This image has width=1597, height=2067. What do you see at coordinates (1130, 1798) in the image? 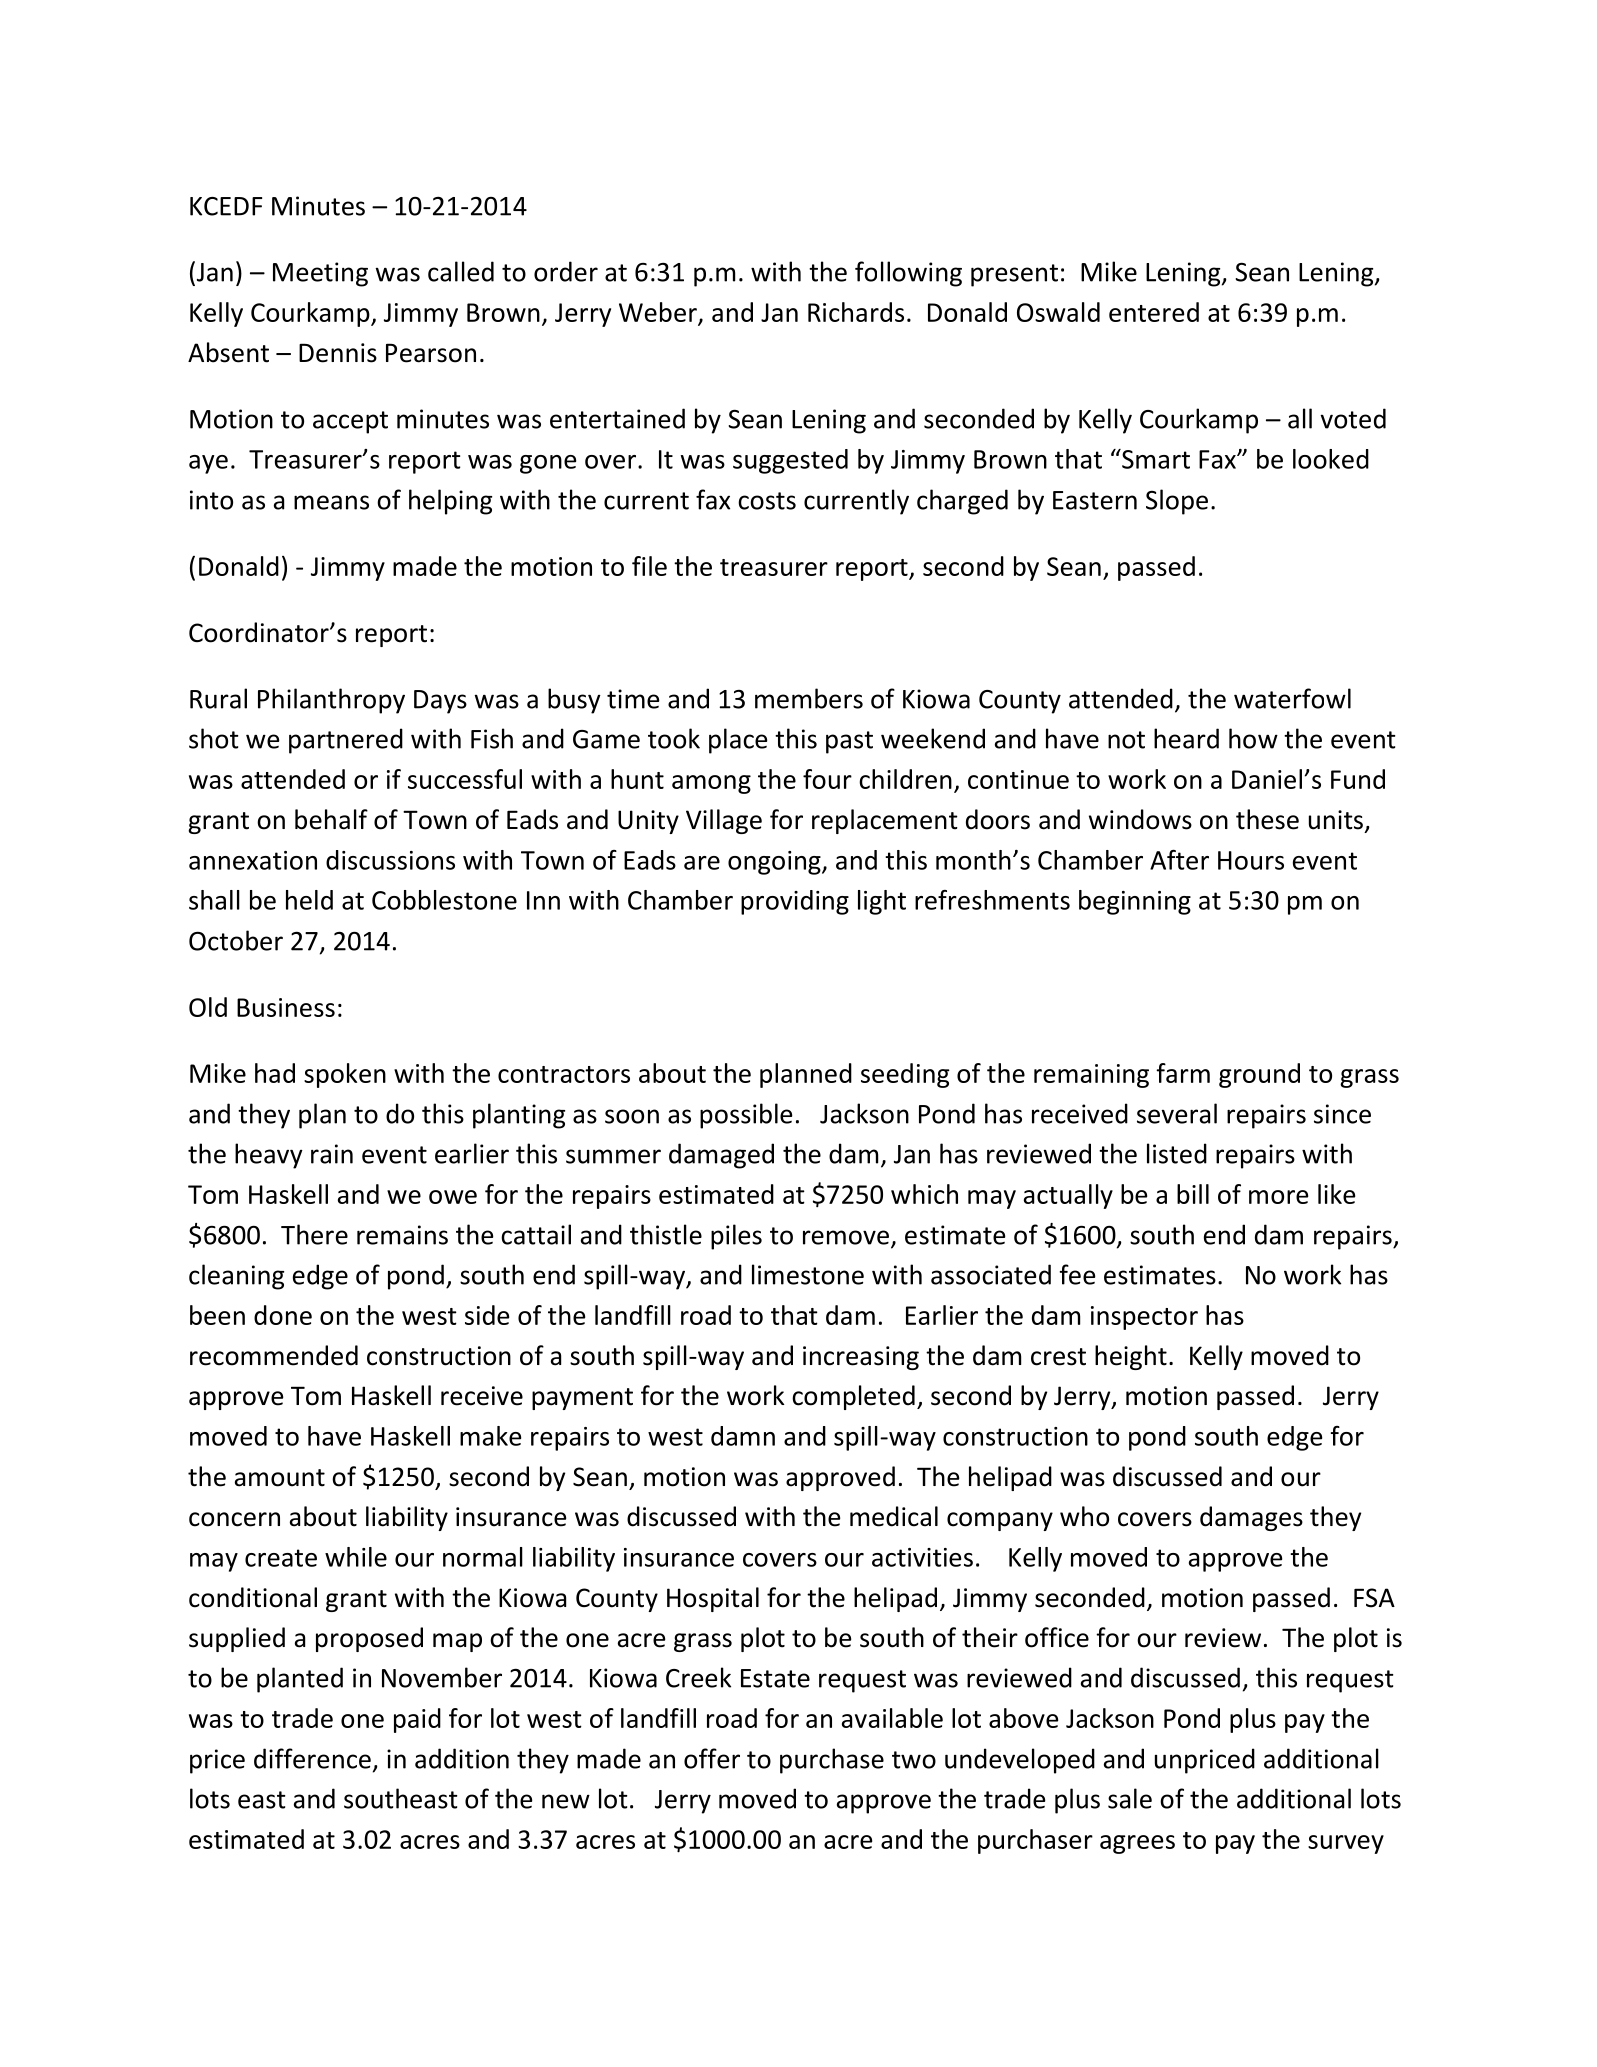
I see `sale` at bounding box center [1130, 1798].
